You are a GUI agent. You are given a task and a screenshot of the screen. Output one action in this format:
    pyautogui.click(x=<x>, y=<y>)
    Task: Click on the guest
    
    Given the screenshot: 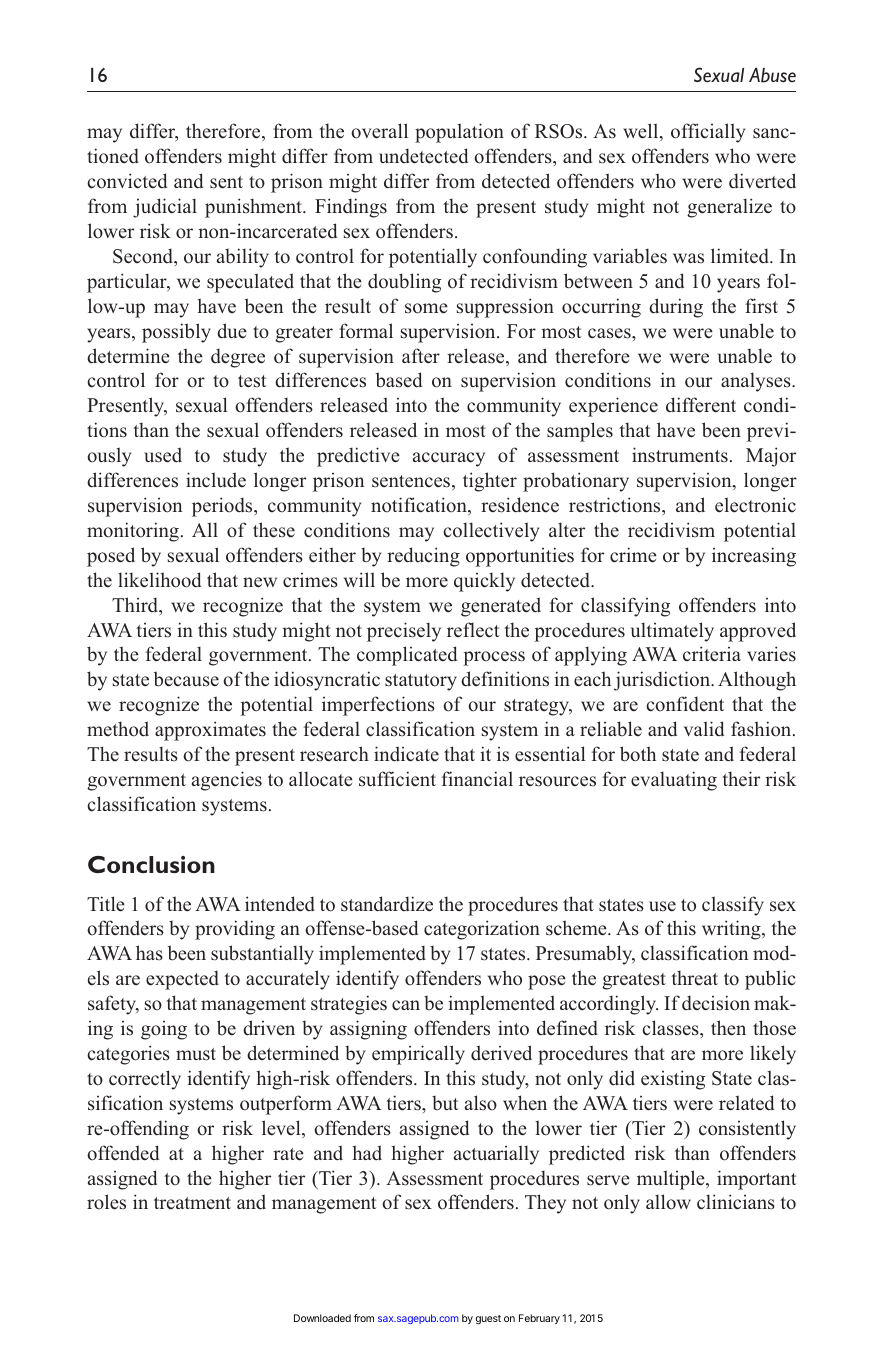 What is the action you would take?
    pyautogui.click(x=488, y=1320)
